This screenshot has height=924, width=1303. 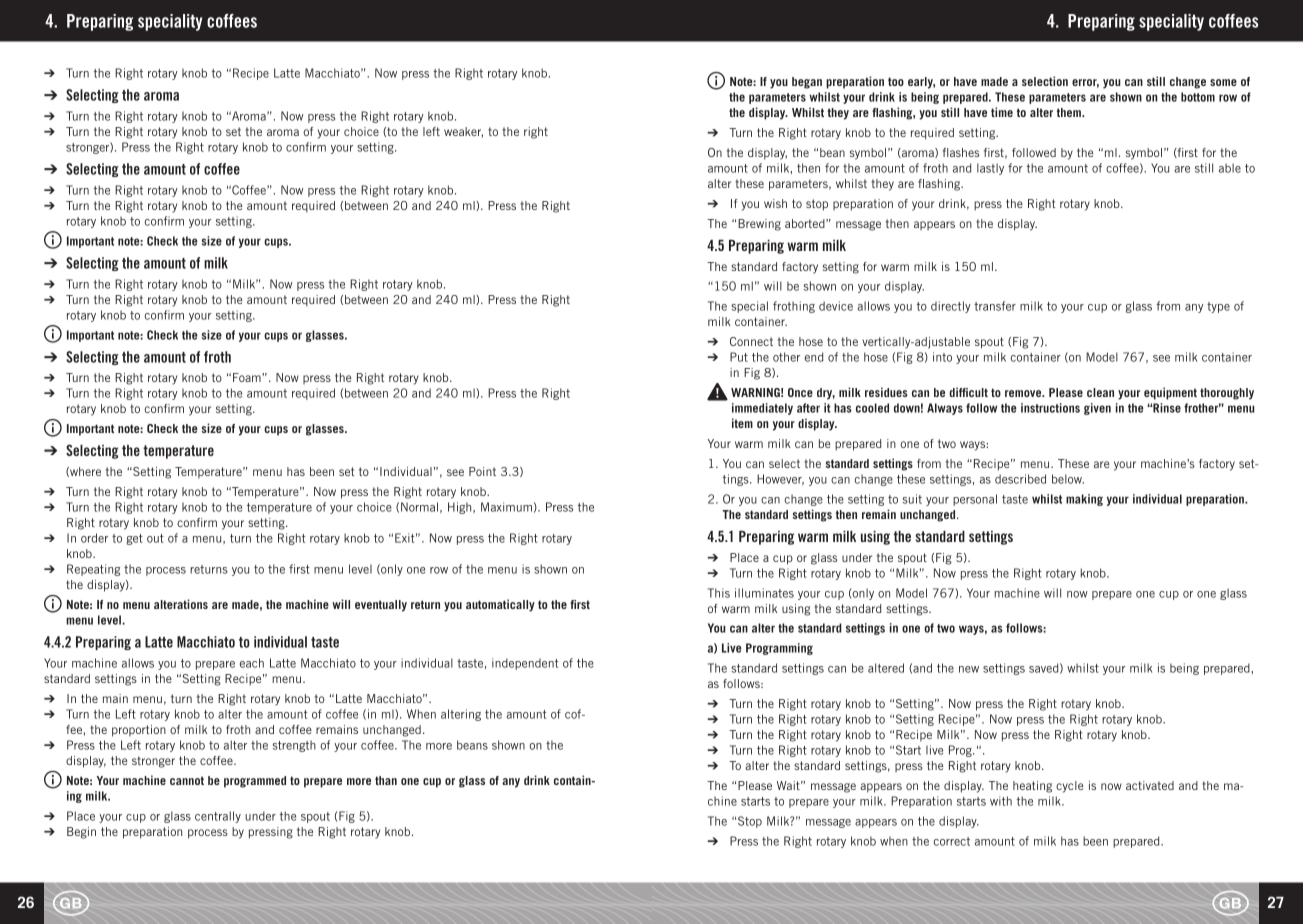 What do you see at coordinates (419, 507) in the screenshot?
I see `Normal` at bounding box center [419, 507].
